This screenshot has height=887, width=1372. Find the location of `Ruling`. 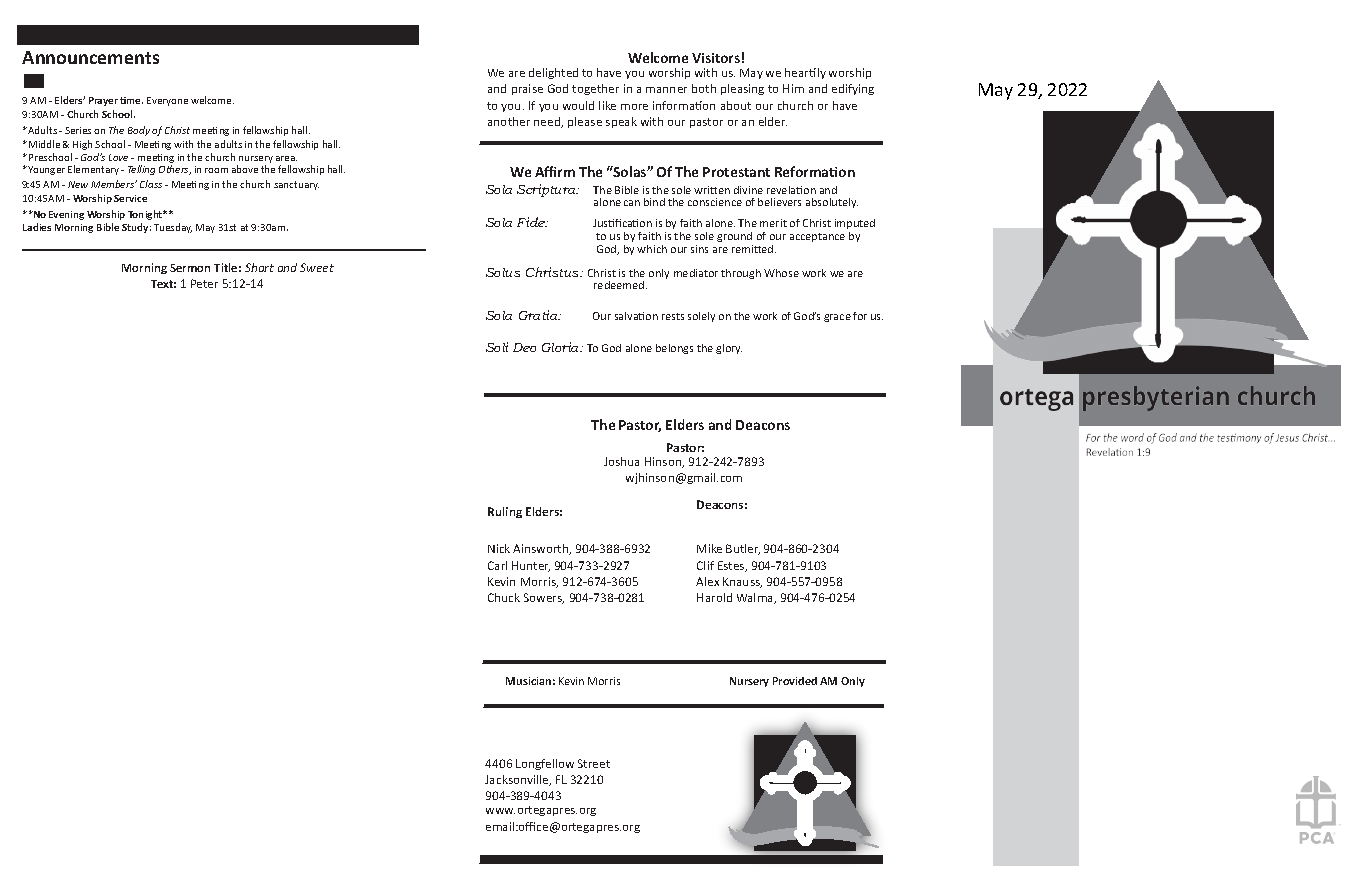

Ruling is located at coordinates (505, 512).
